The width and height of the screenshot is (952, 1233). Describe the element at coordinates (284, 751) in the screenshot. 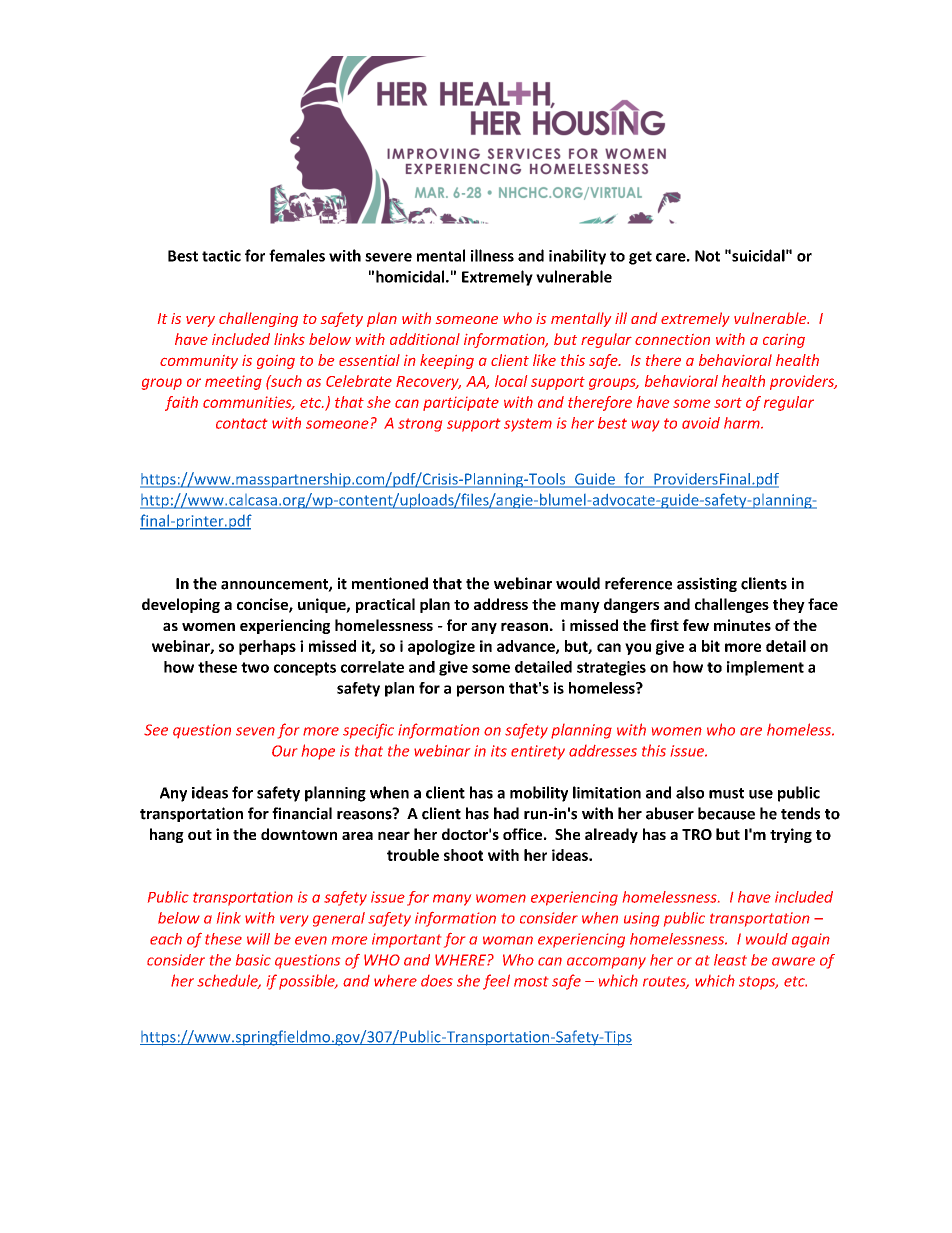

I see `Our` at that location.
